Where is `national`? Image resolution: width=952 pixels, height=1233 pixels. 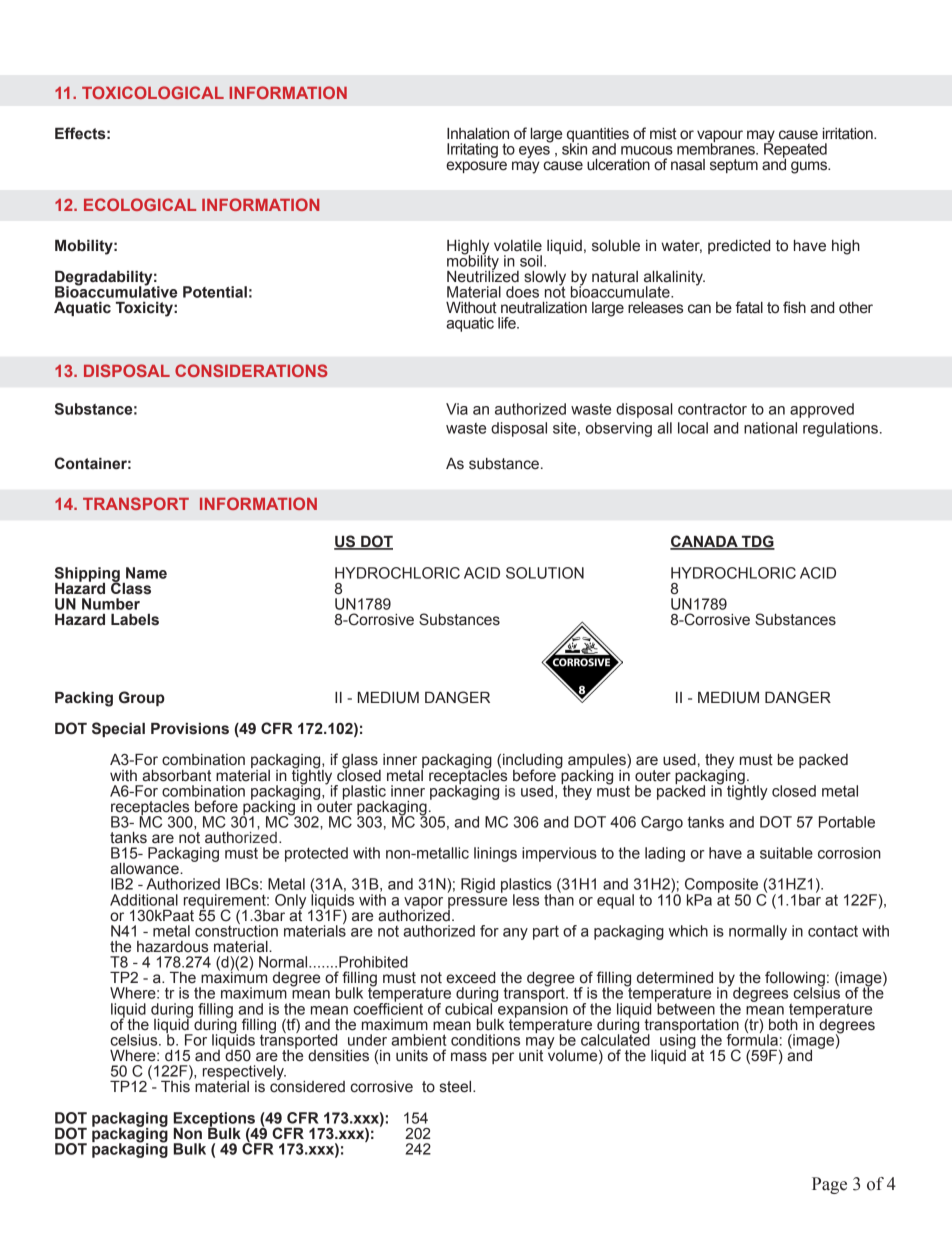
national is located at coordinates (770, 428).
